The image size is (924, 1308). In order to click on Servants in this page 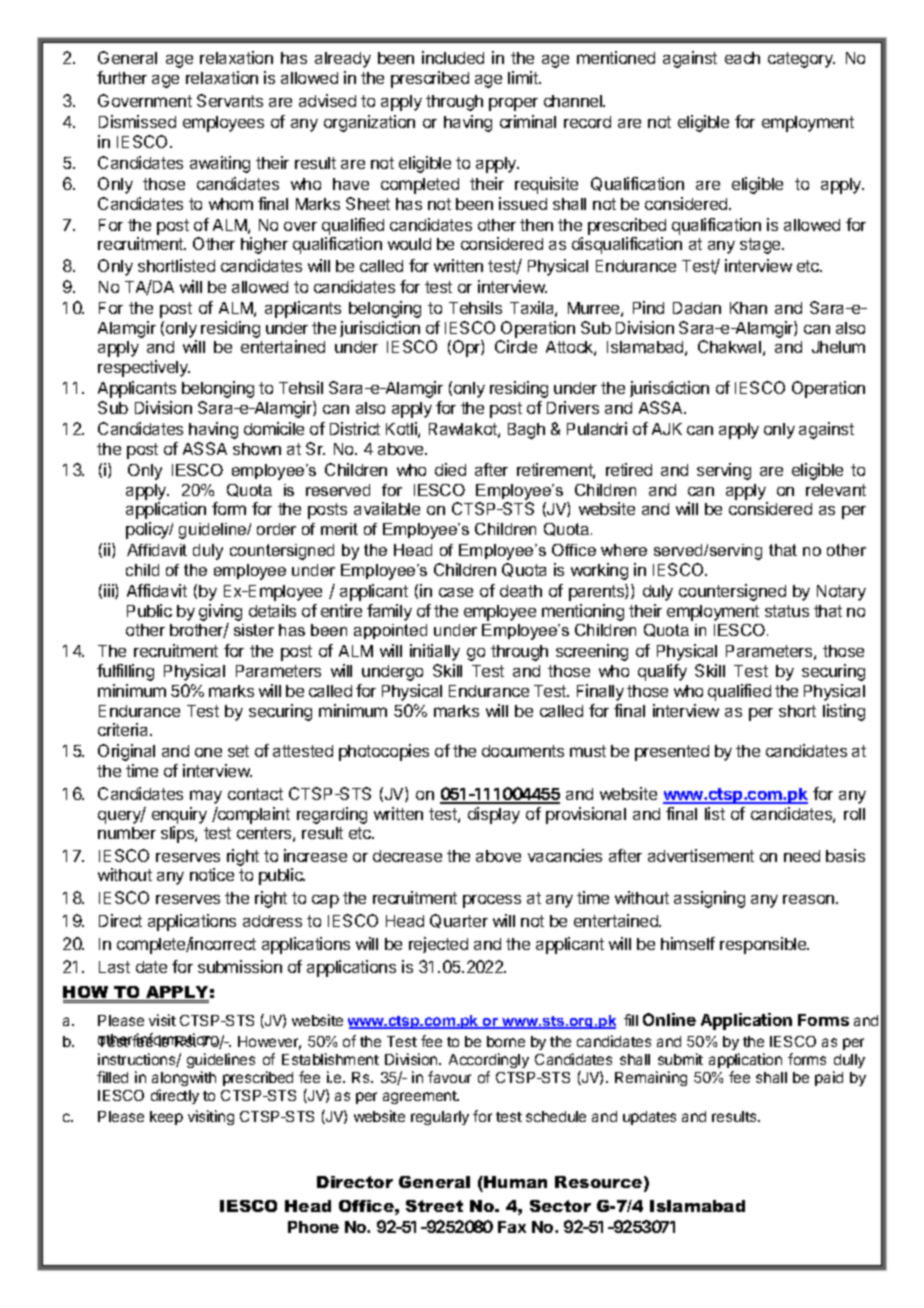, I will do `click(230, 100)`.
